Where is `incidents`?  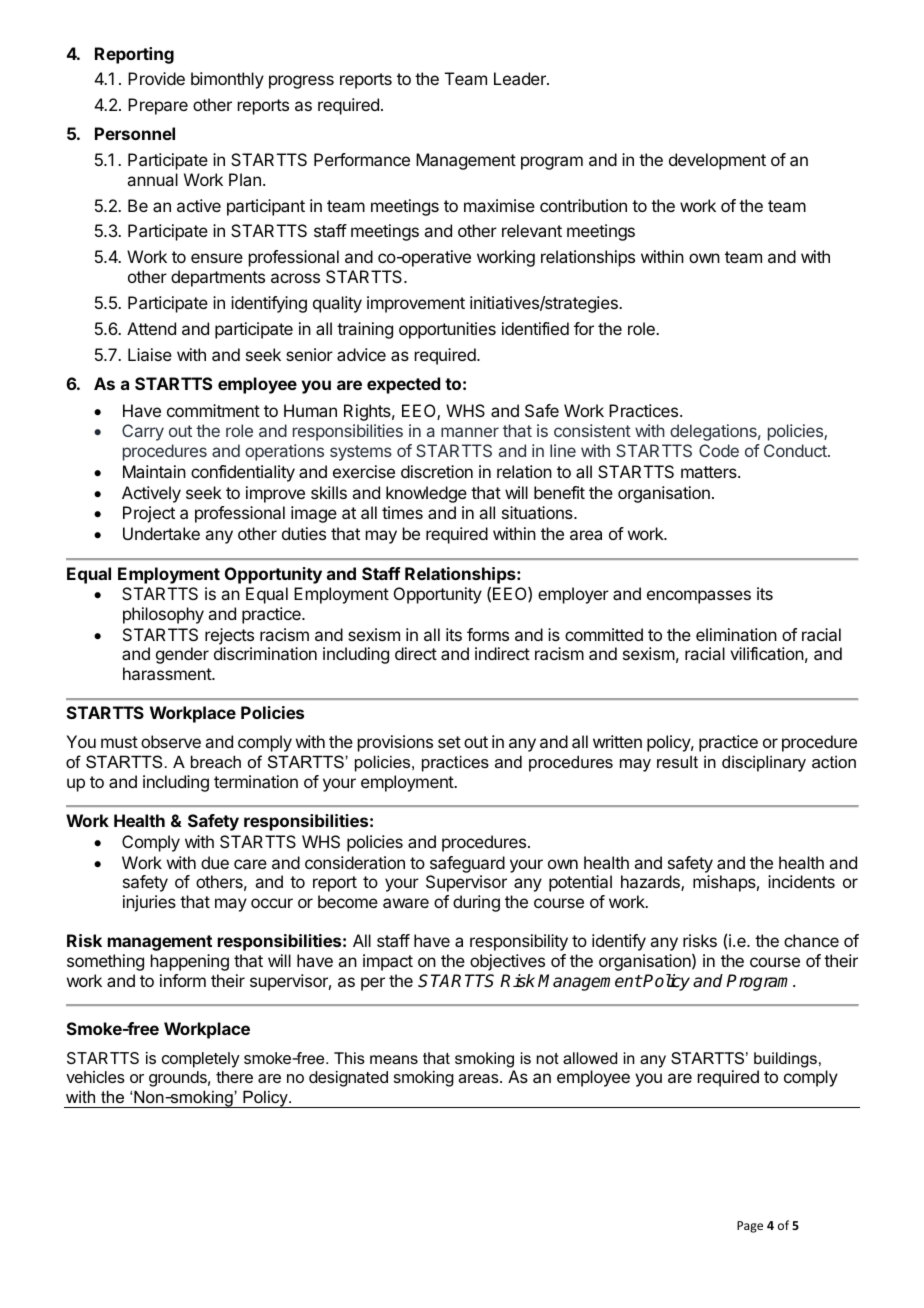
incidents is located at coordinates (801, 881).
